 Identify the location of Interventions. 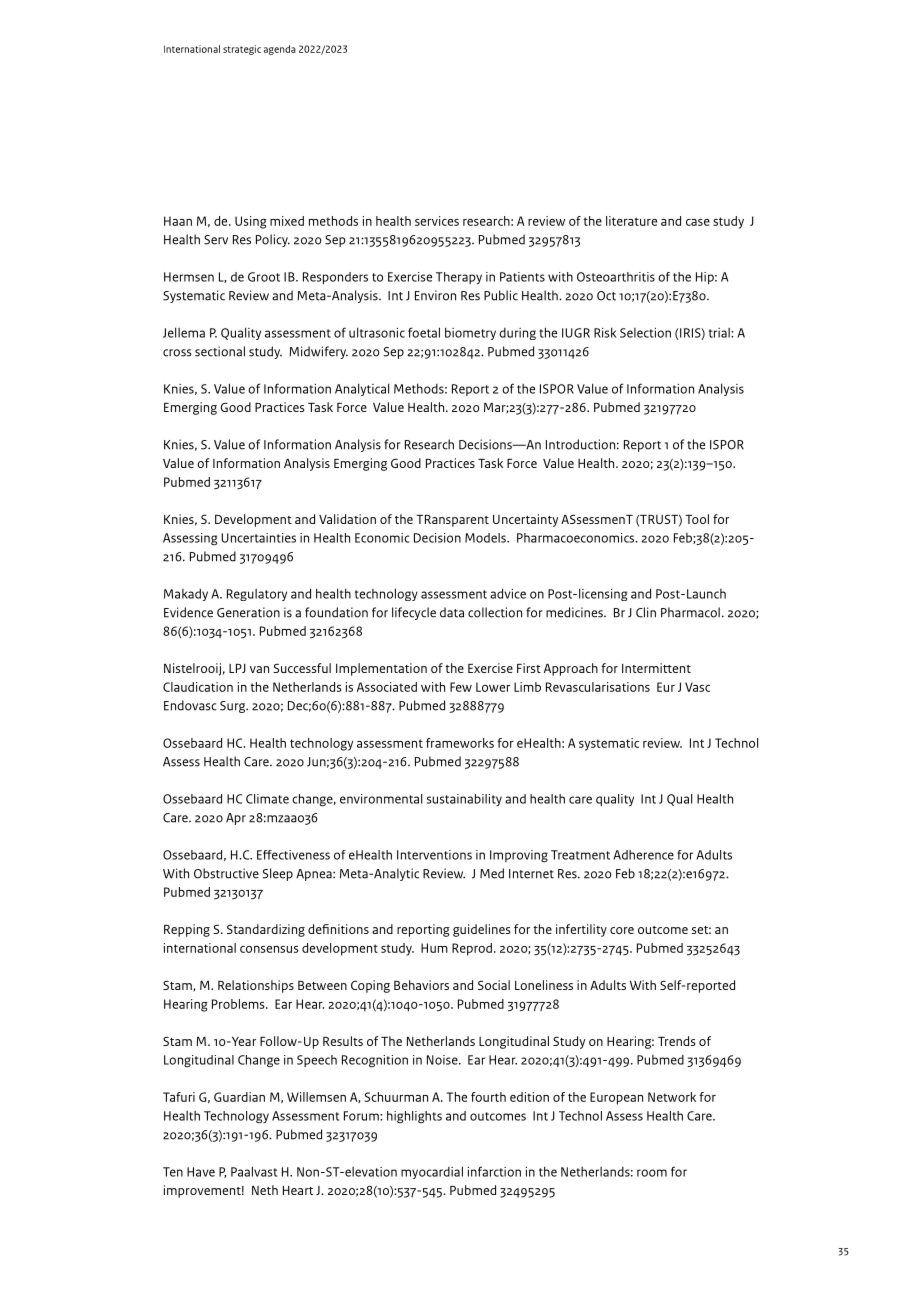
(434, 855).
